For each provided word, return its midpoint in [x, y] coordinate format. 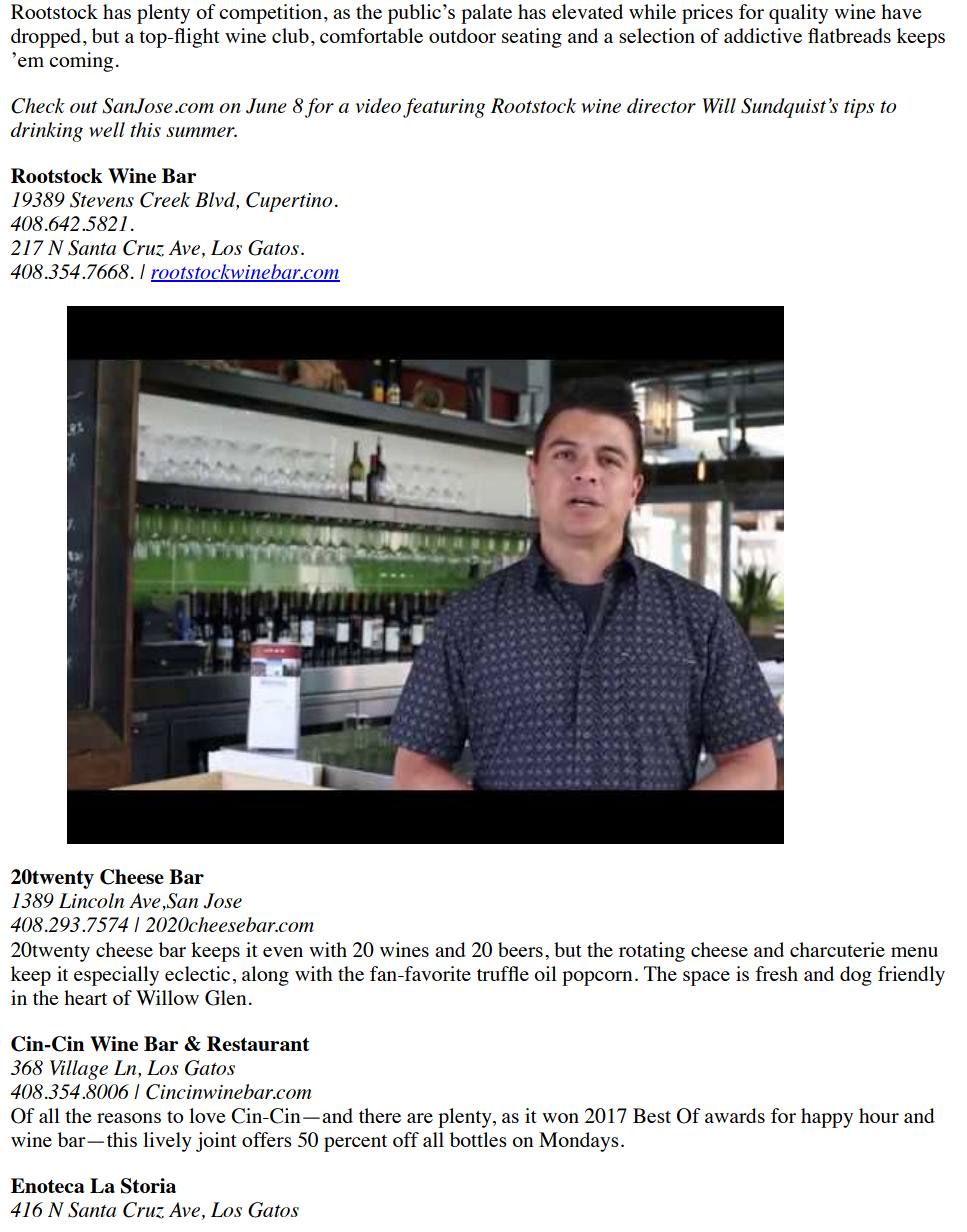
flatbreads [849, 35]
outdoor [462, 35]
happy [827, 1118]
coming [81, 62]
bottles [478, 1139]
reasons [129, 1118]
